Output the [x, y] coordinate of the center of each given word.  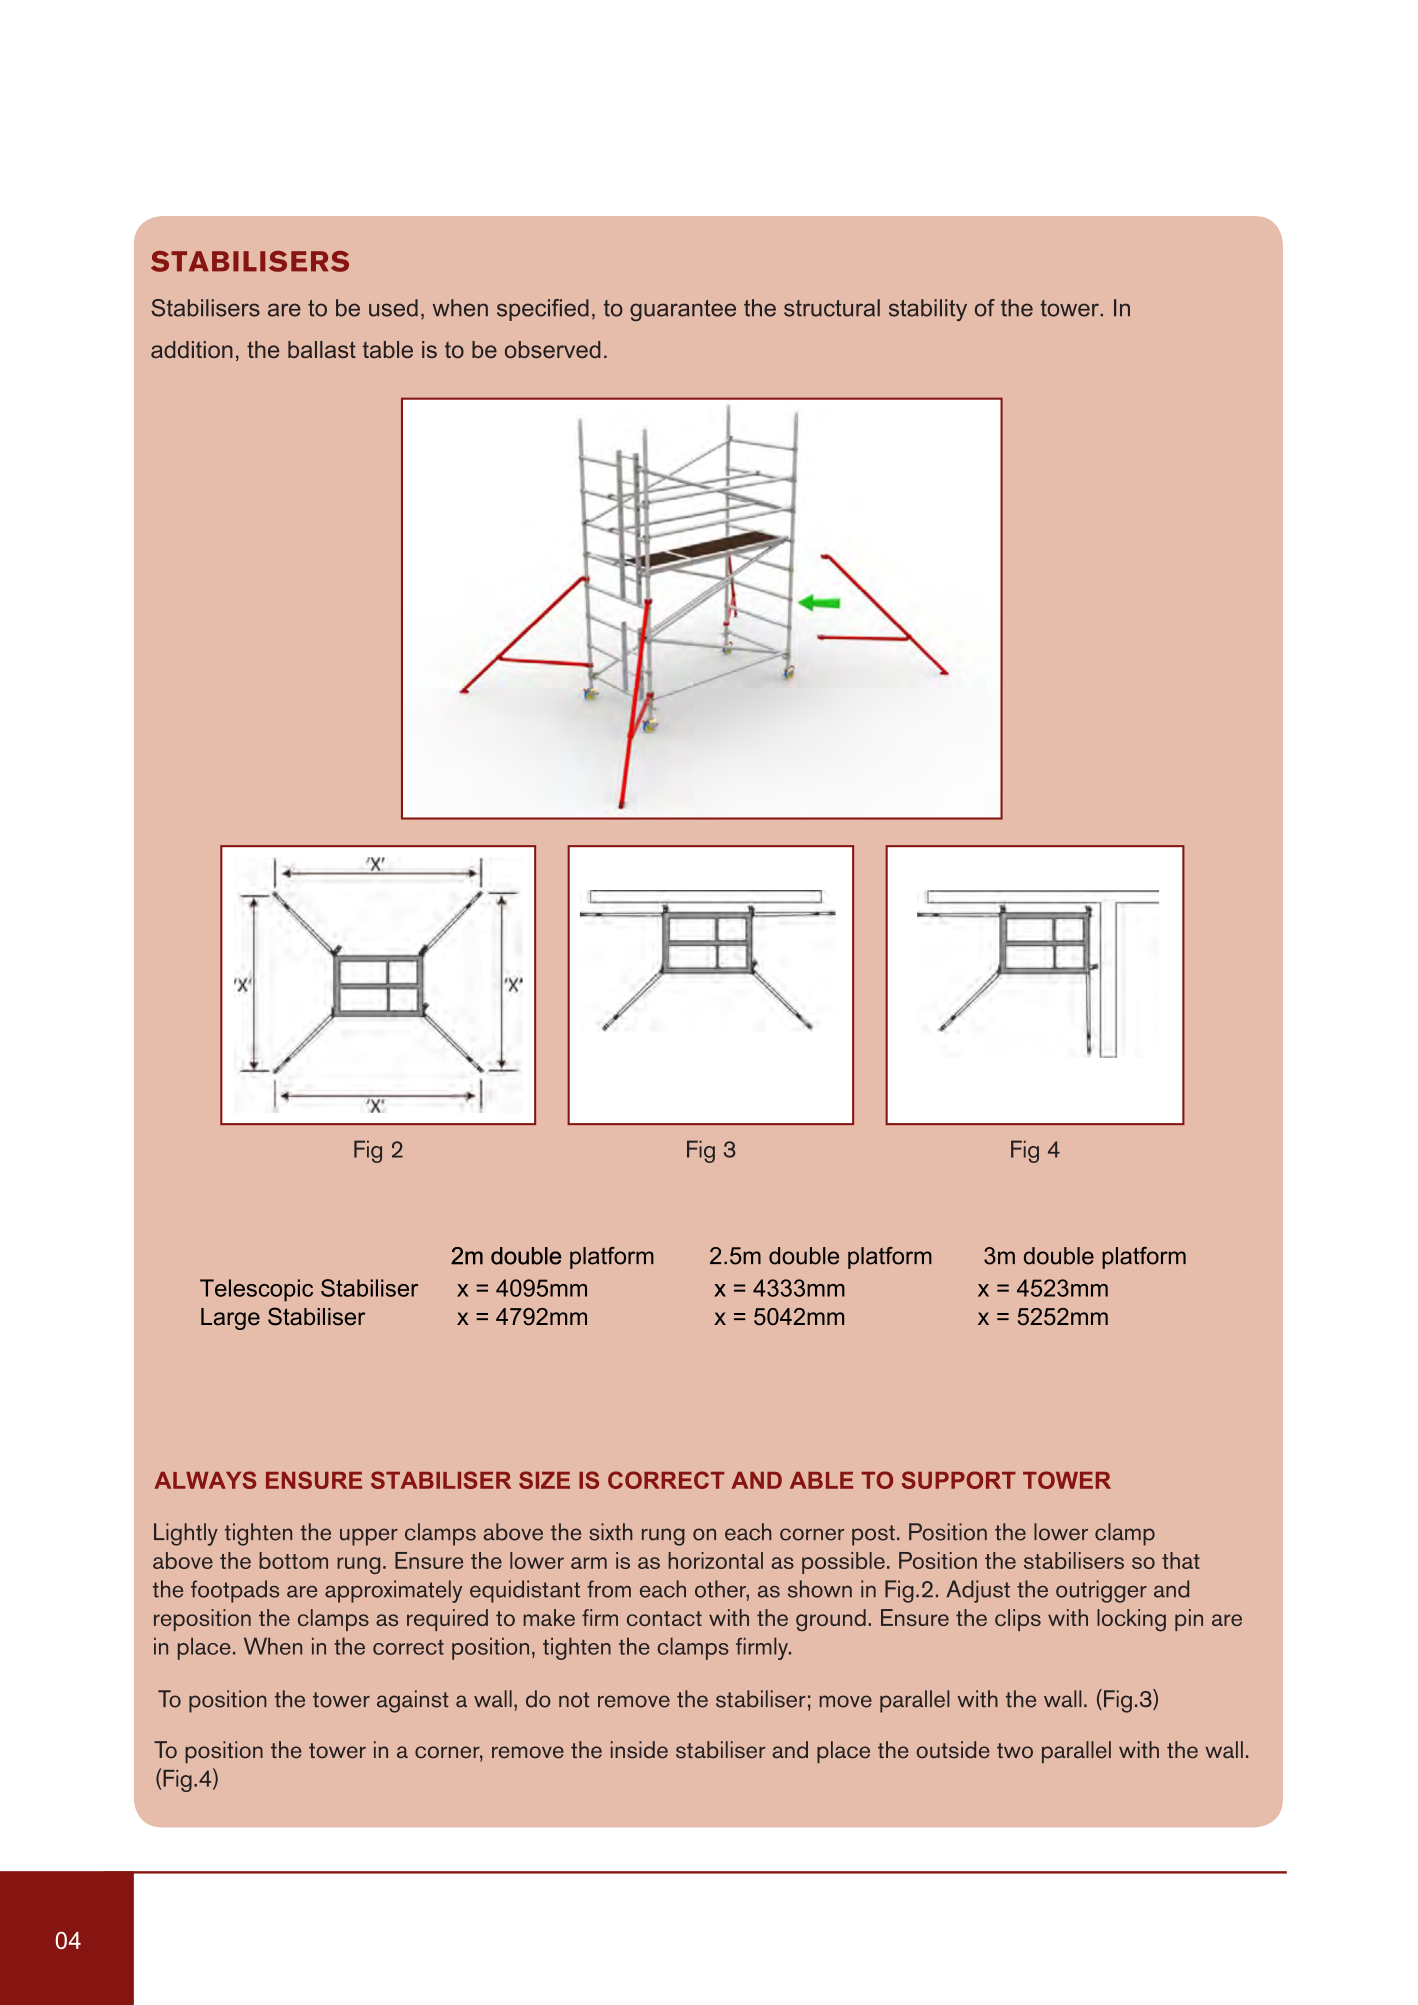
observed [552, 349]
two [1015, 1751]
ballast [322, 349]
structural [832, 308]
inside [639, 1750]
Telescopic [256, 1290]
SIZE [544, 1480]
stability [928, 310]
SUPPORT [959, 1480]
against [413, 1701]
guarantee [683, 310]
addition [192, 349]
